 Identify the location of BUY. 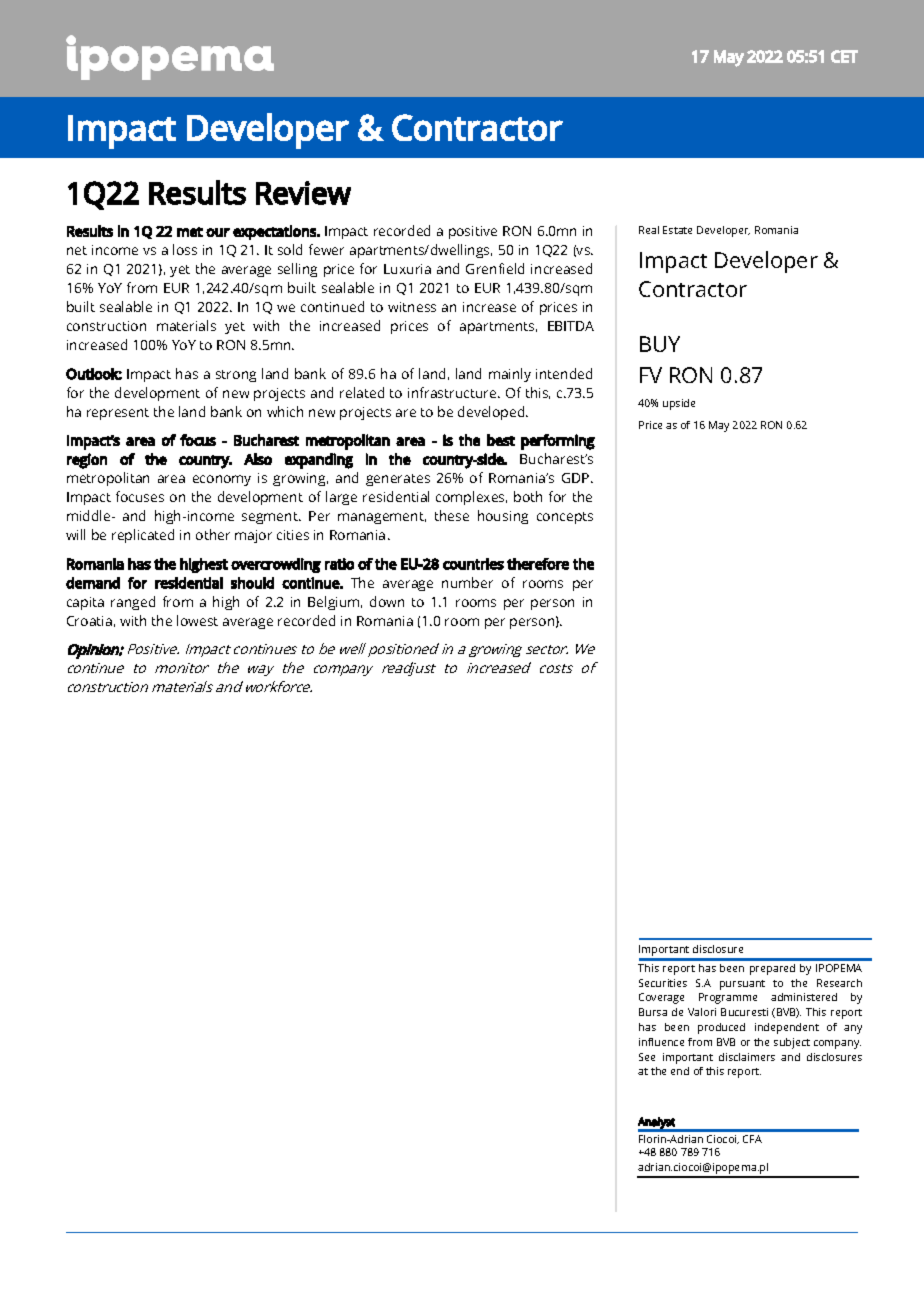
(660, 344).
